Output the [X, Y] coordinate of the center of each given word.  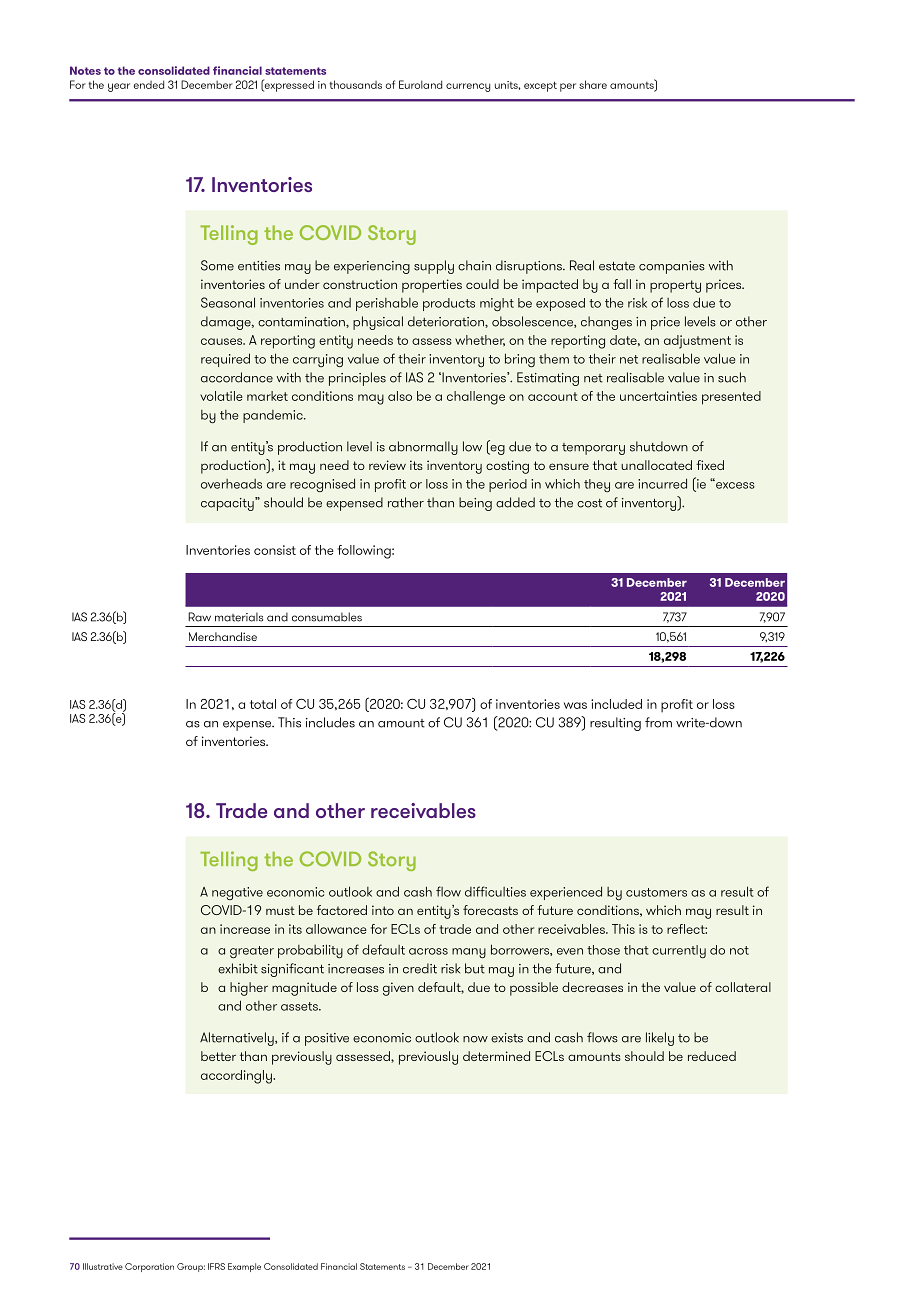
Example [244, 1267]
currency [468, 87]
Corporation [149, 1267]
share [593, 84]
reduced [712, 1056]
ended [149, 84]
